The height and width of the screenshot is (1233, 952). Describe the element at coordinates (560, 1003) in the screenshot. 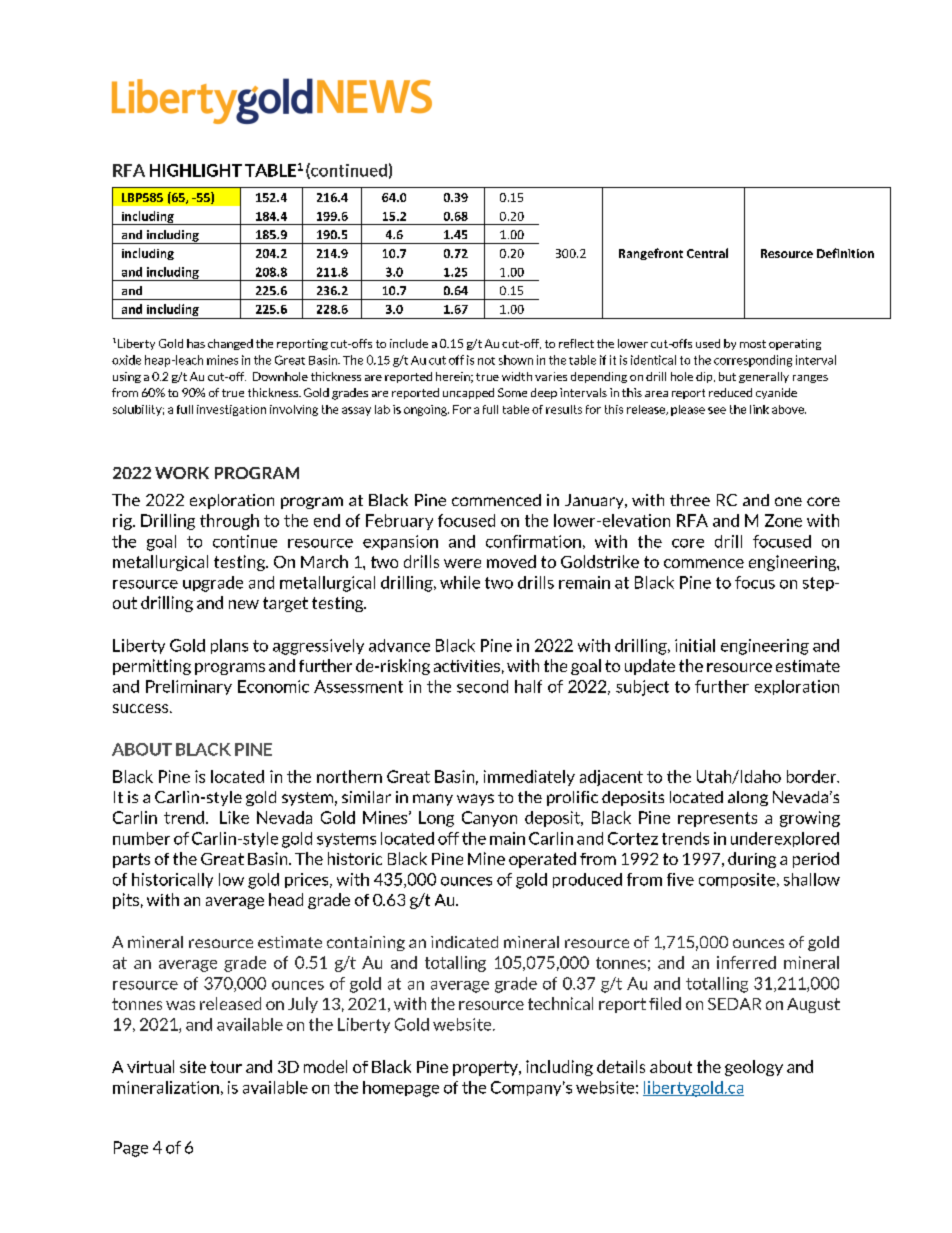

I see `technical` at that location.
